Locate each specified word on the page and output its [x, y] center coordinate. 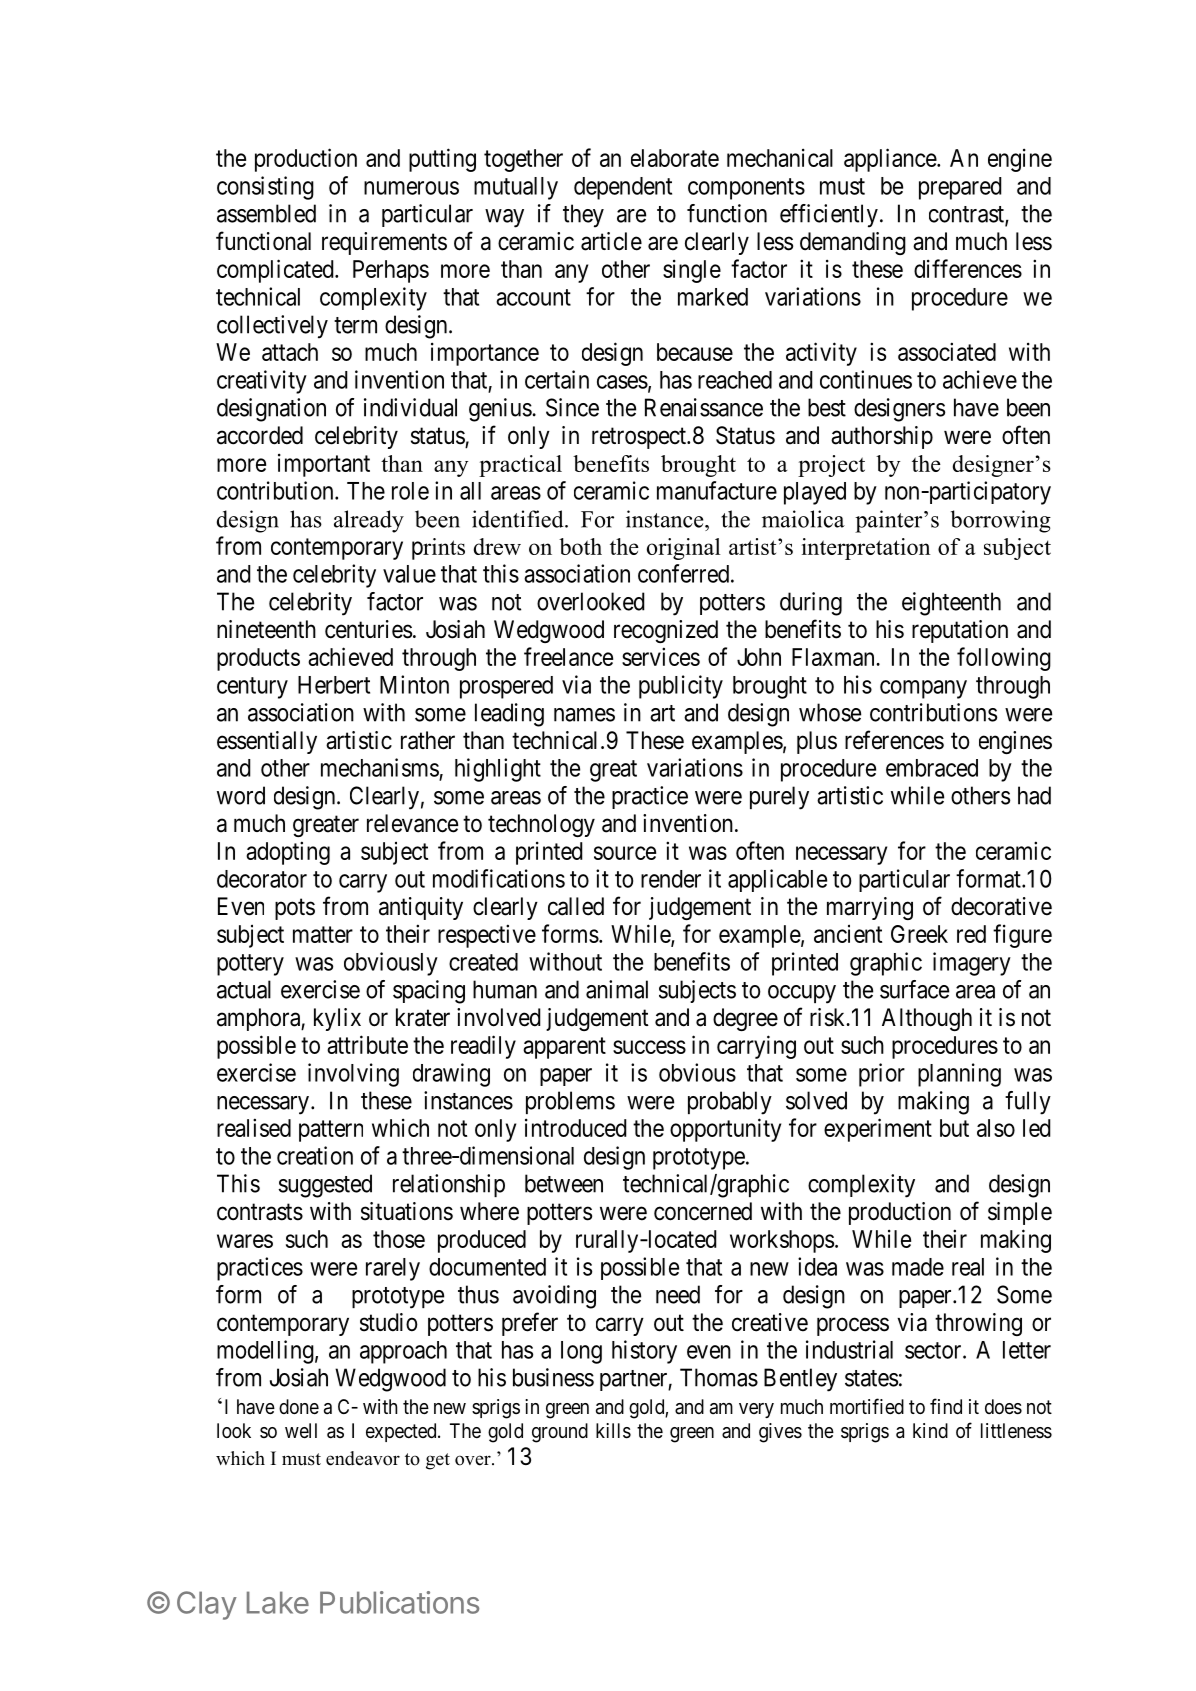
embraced [932, 768]
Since [572, 407]
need [678, 1294]
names [584, 715]
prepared [960, 188]
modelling [265, 1352]
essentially [267, 742]
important [324, 465]
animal [617, 989]
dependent [623, 188]
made [918, 1267]
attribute [367, 1044]
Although [927, 1019]
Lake [278, 1602]
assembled [266, 213]
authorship [882, 437]
